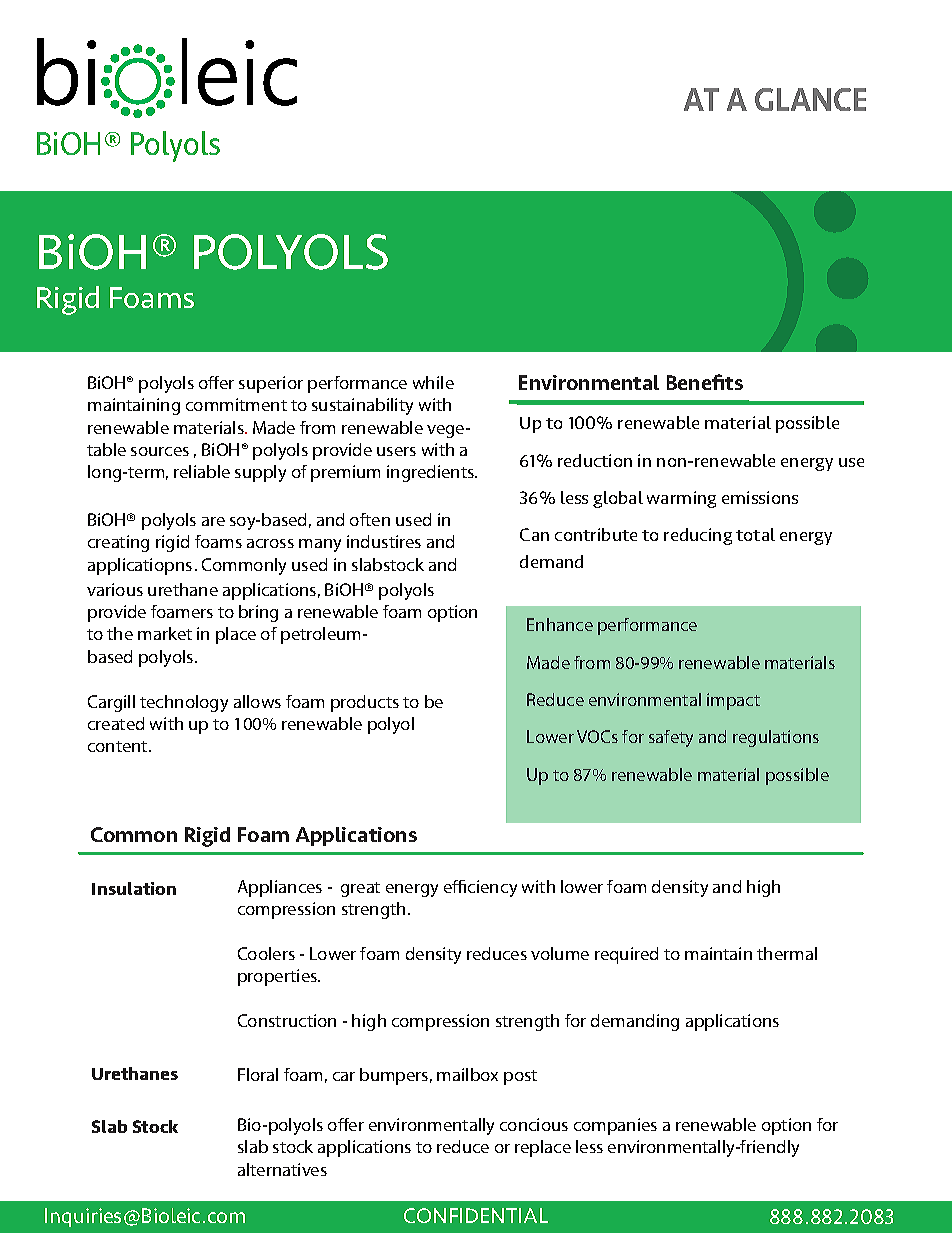 This page has height=1233, width=952. Describe the element at coordinates (733, 701) in the page. I see `impact` at that location.
